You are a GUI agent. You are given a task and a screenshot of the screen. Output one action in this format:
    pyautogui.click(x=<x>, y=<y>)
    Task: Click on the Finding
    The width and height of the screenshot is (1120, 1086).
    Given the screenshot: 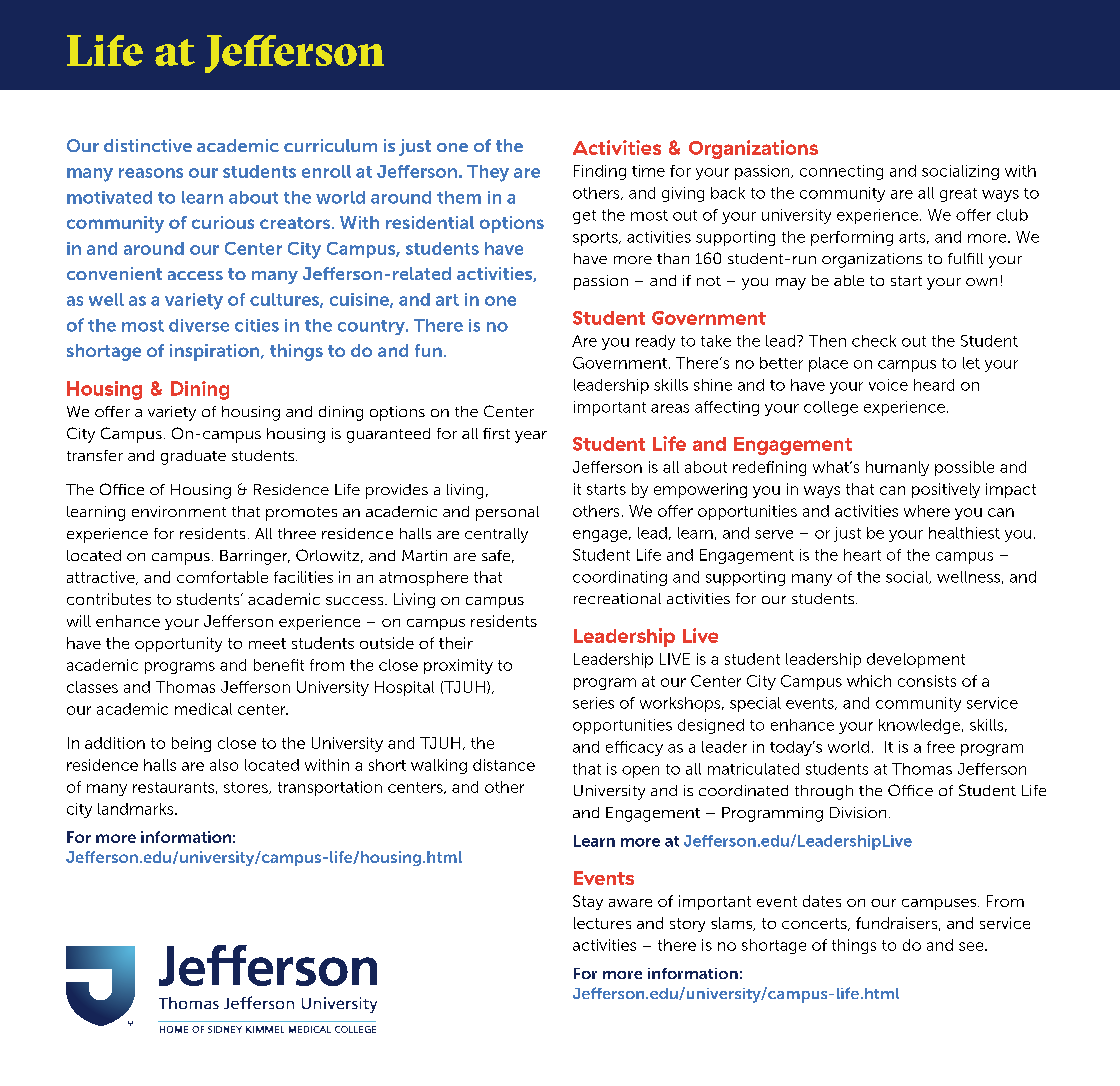 What is the action you would take?
    pyautogui.click(x=600, y=172)
